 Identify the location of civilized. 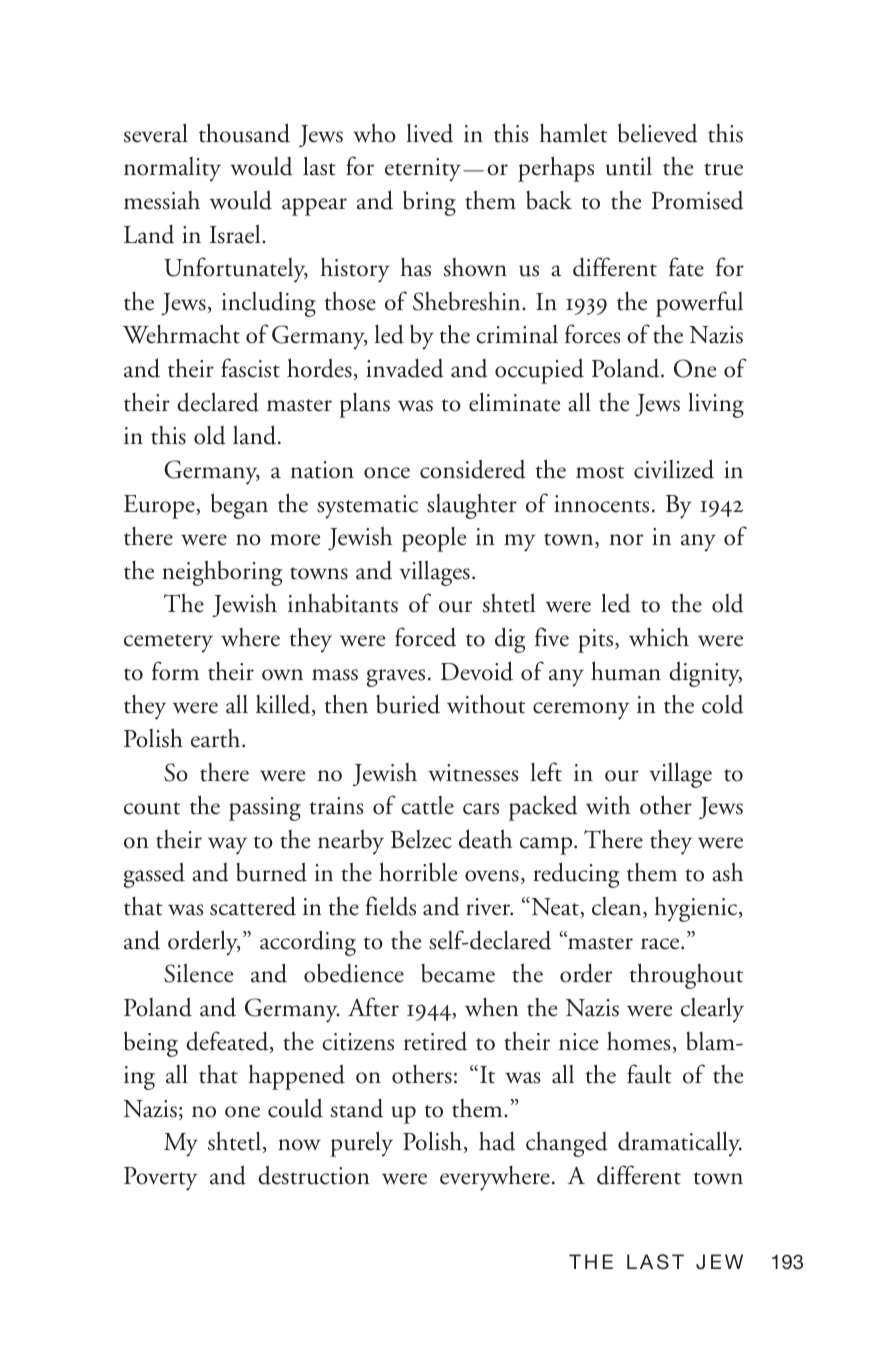
(674, 469).
